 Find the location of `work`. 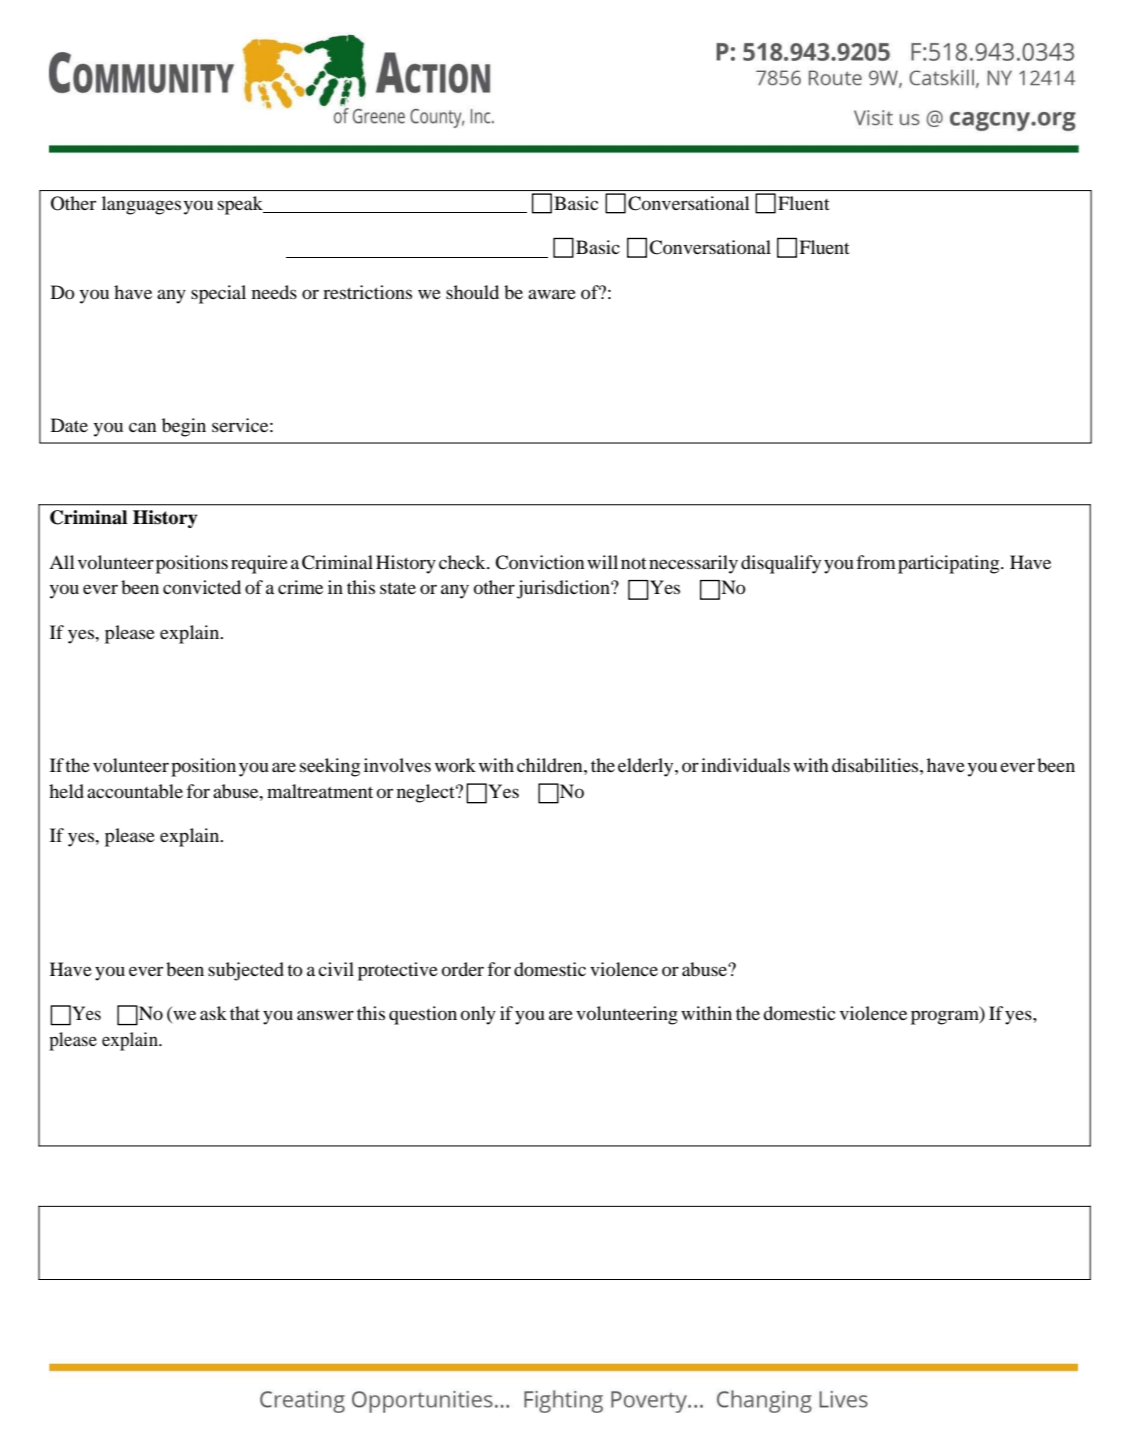

work is located at coordinates (455, 765).
